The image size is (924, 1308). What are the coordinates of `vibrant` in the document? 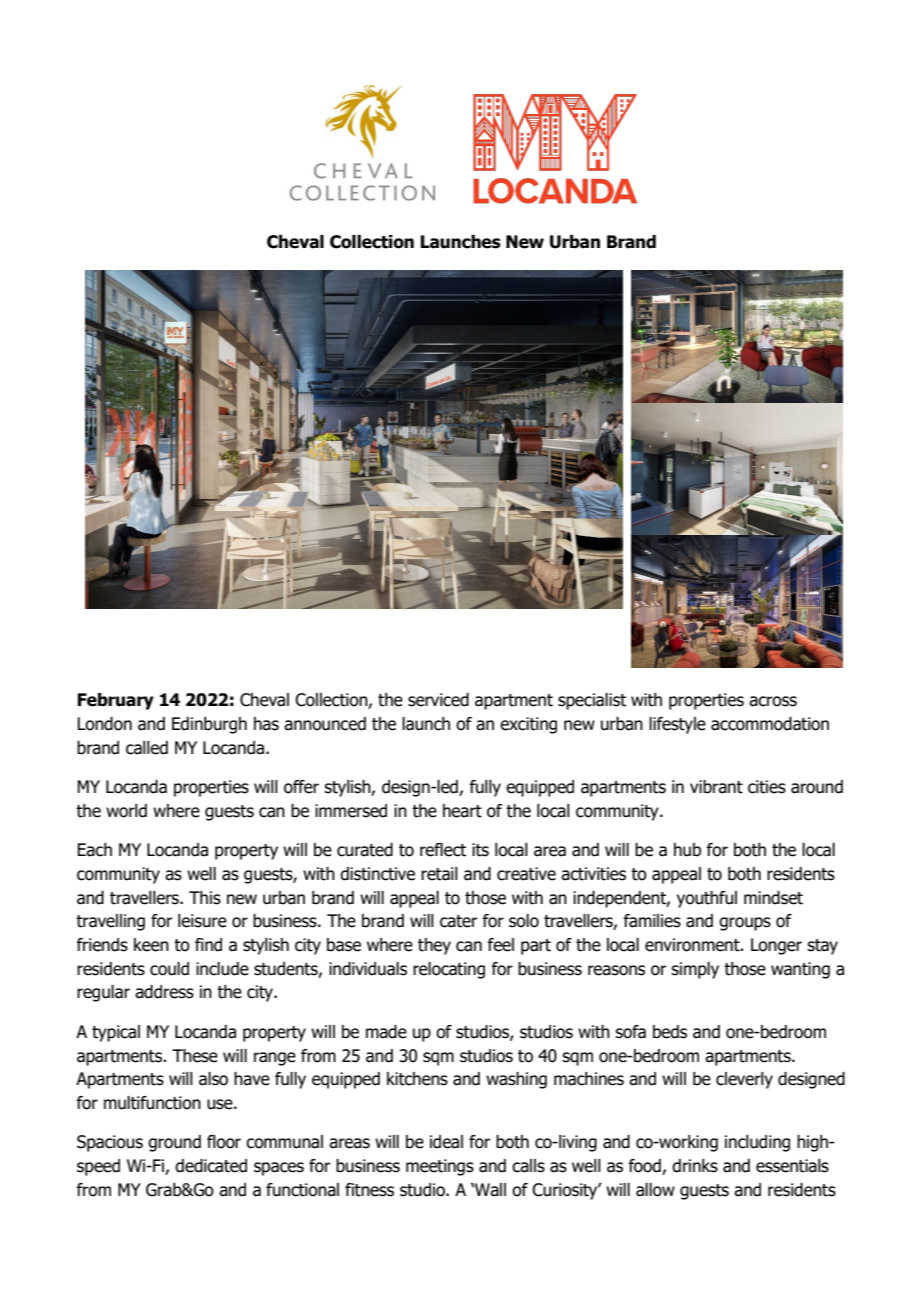 It's located at (716, 787).
